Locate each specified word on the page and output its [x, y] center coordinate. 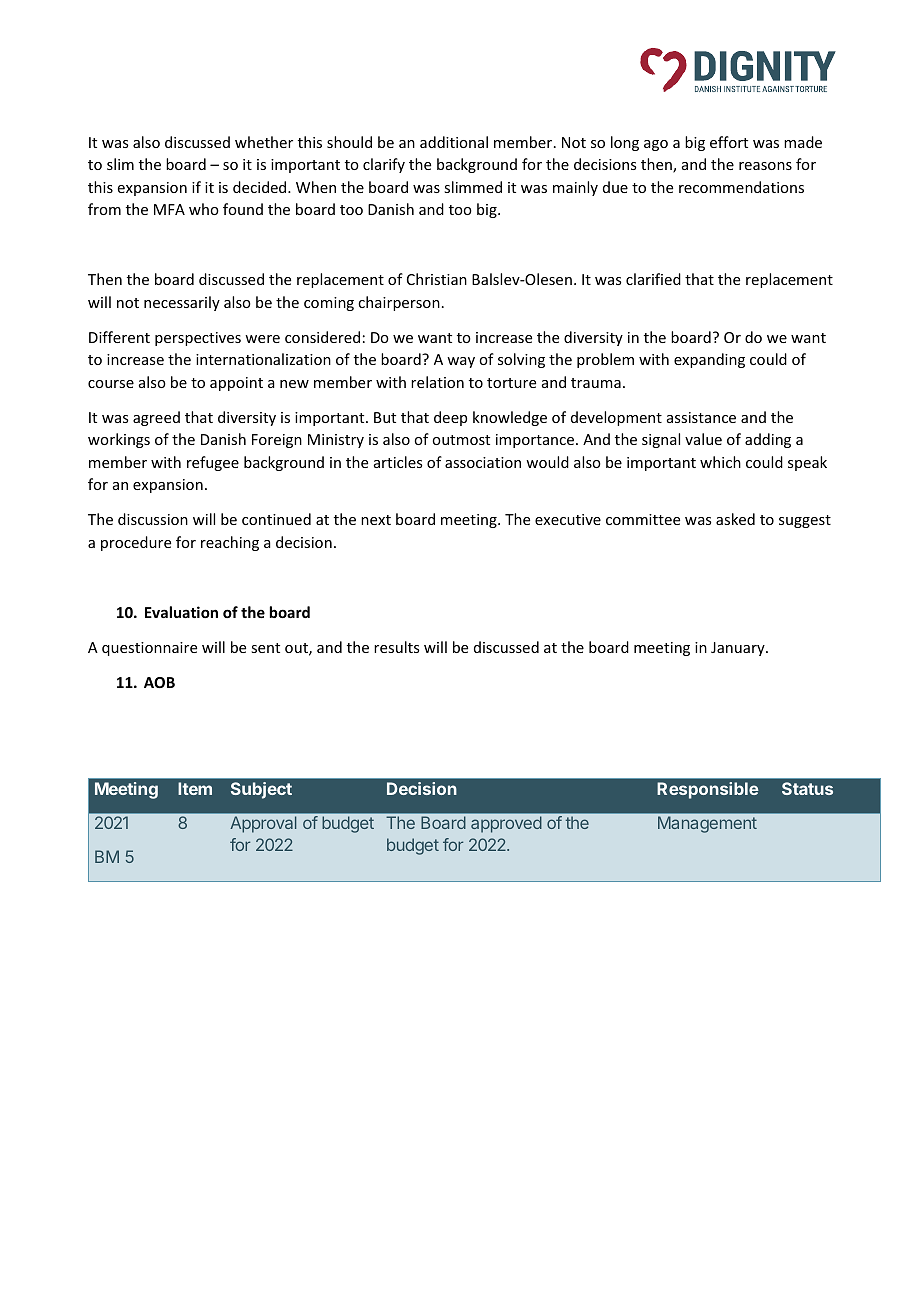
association [483, 462]
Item [195, 788]
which [720, 462]
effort [729, 142]
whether [264, 142]
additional [454, 142]
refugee [213, 463]
